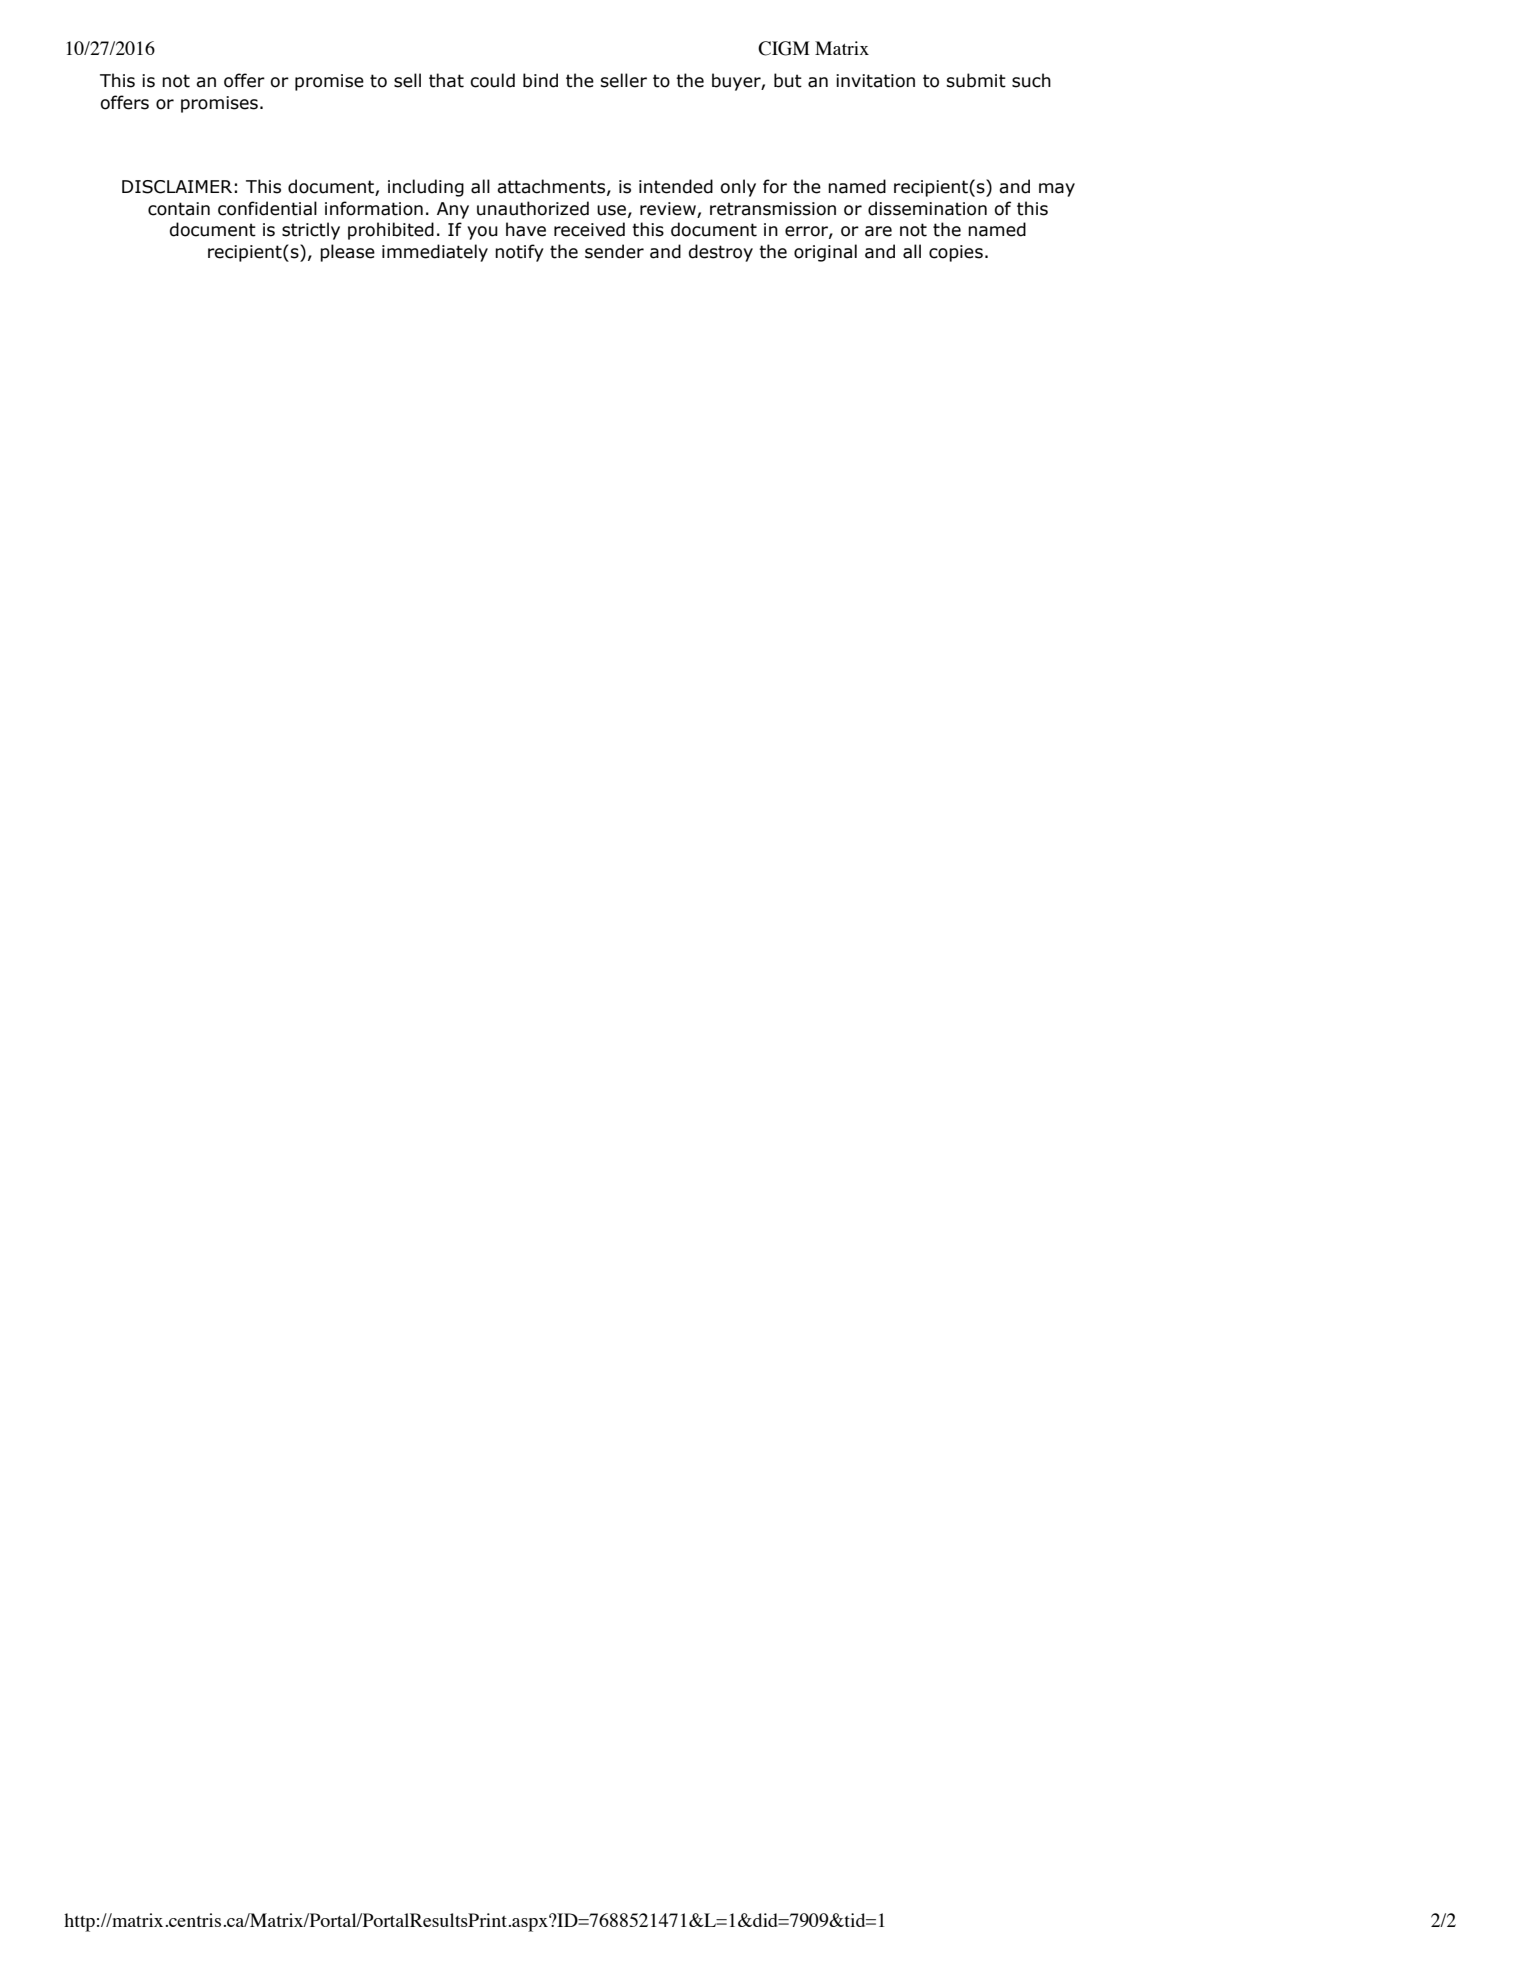 The height and width of the document is (1969, 1521). Describe the element at coordinates (267, 208) in the document. I see `confidential` at that location.
